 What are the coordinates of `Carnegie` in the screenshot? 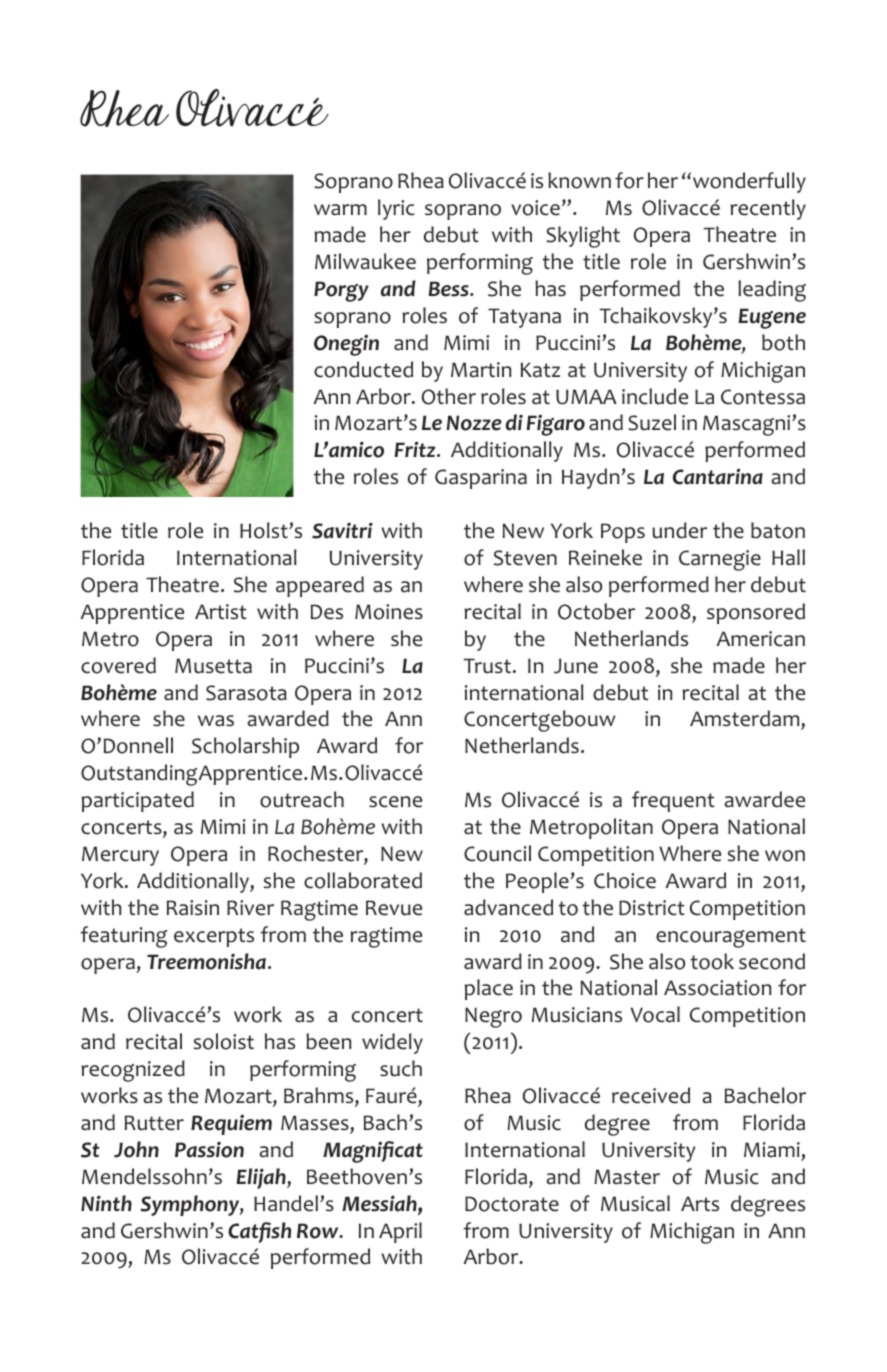 It's located at (720, 560).
